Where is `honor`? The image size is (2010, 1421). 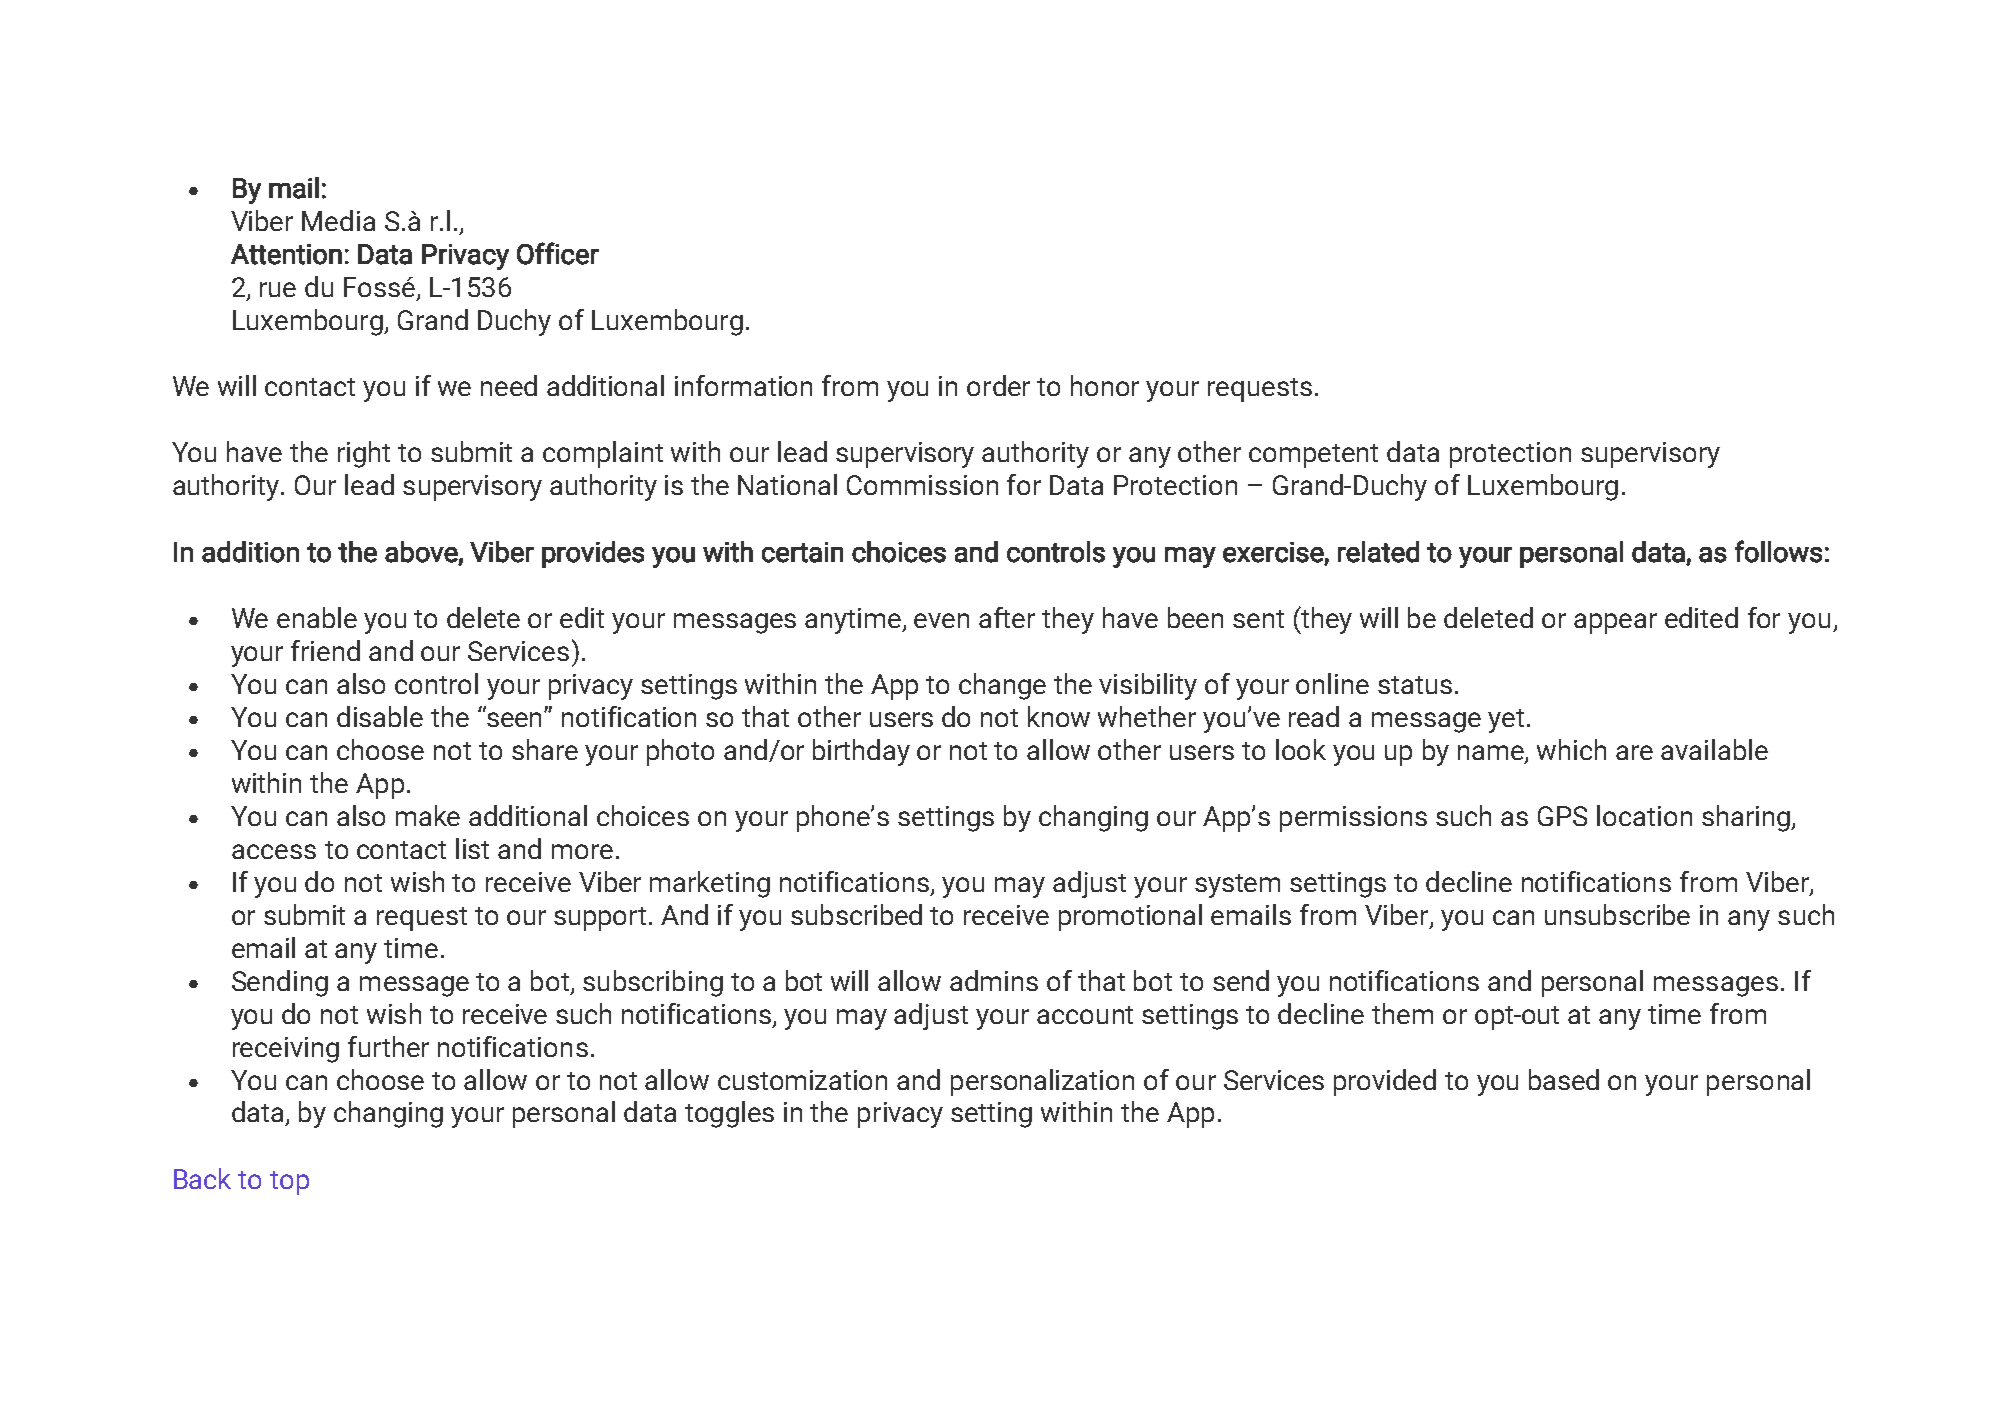 honor is located at coordinates (1105, 385).
